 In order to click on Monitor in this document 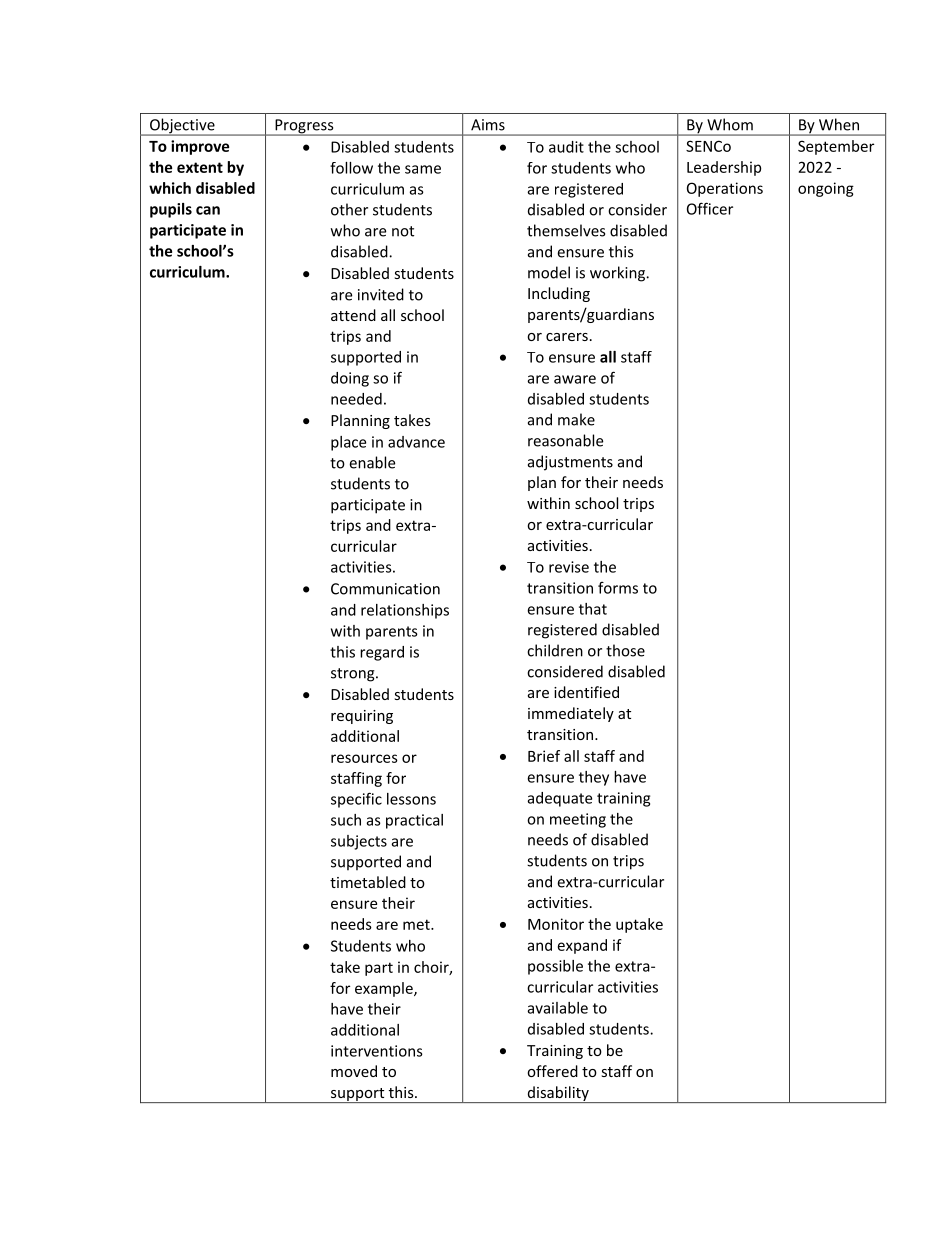, I will do `click(556, 924)`.
